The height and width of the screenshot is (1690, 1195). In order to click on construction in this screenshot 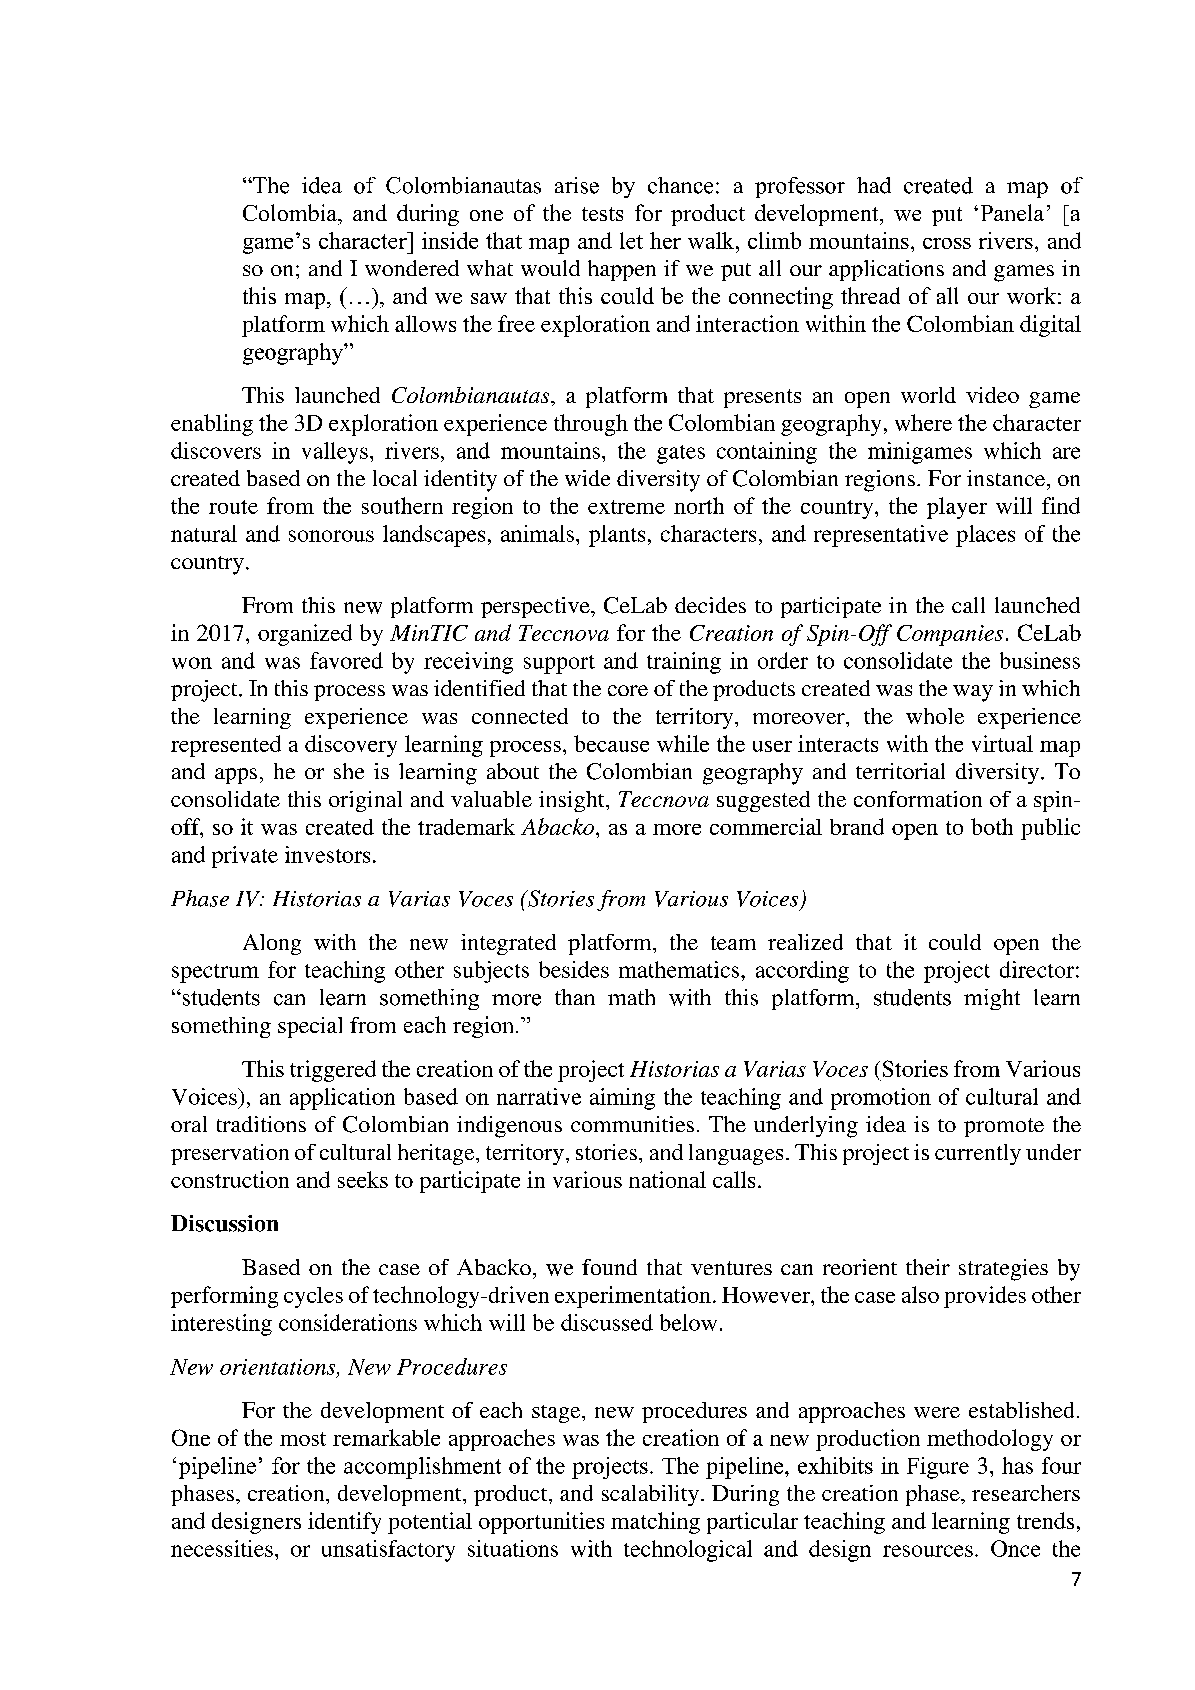, I will do `click(230, 1179)`.
